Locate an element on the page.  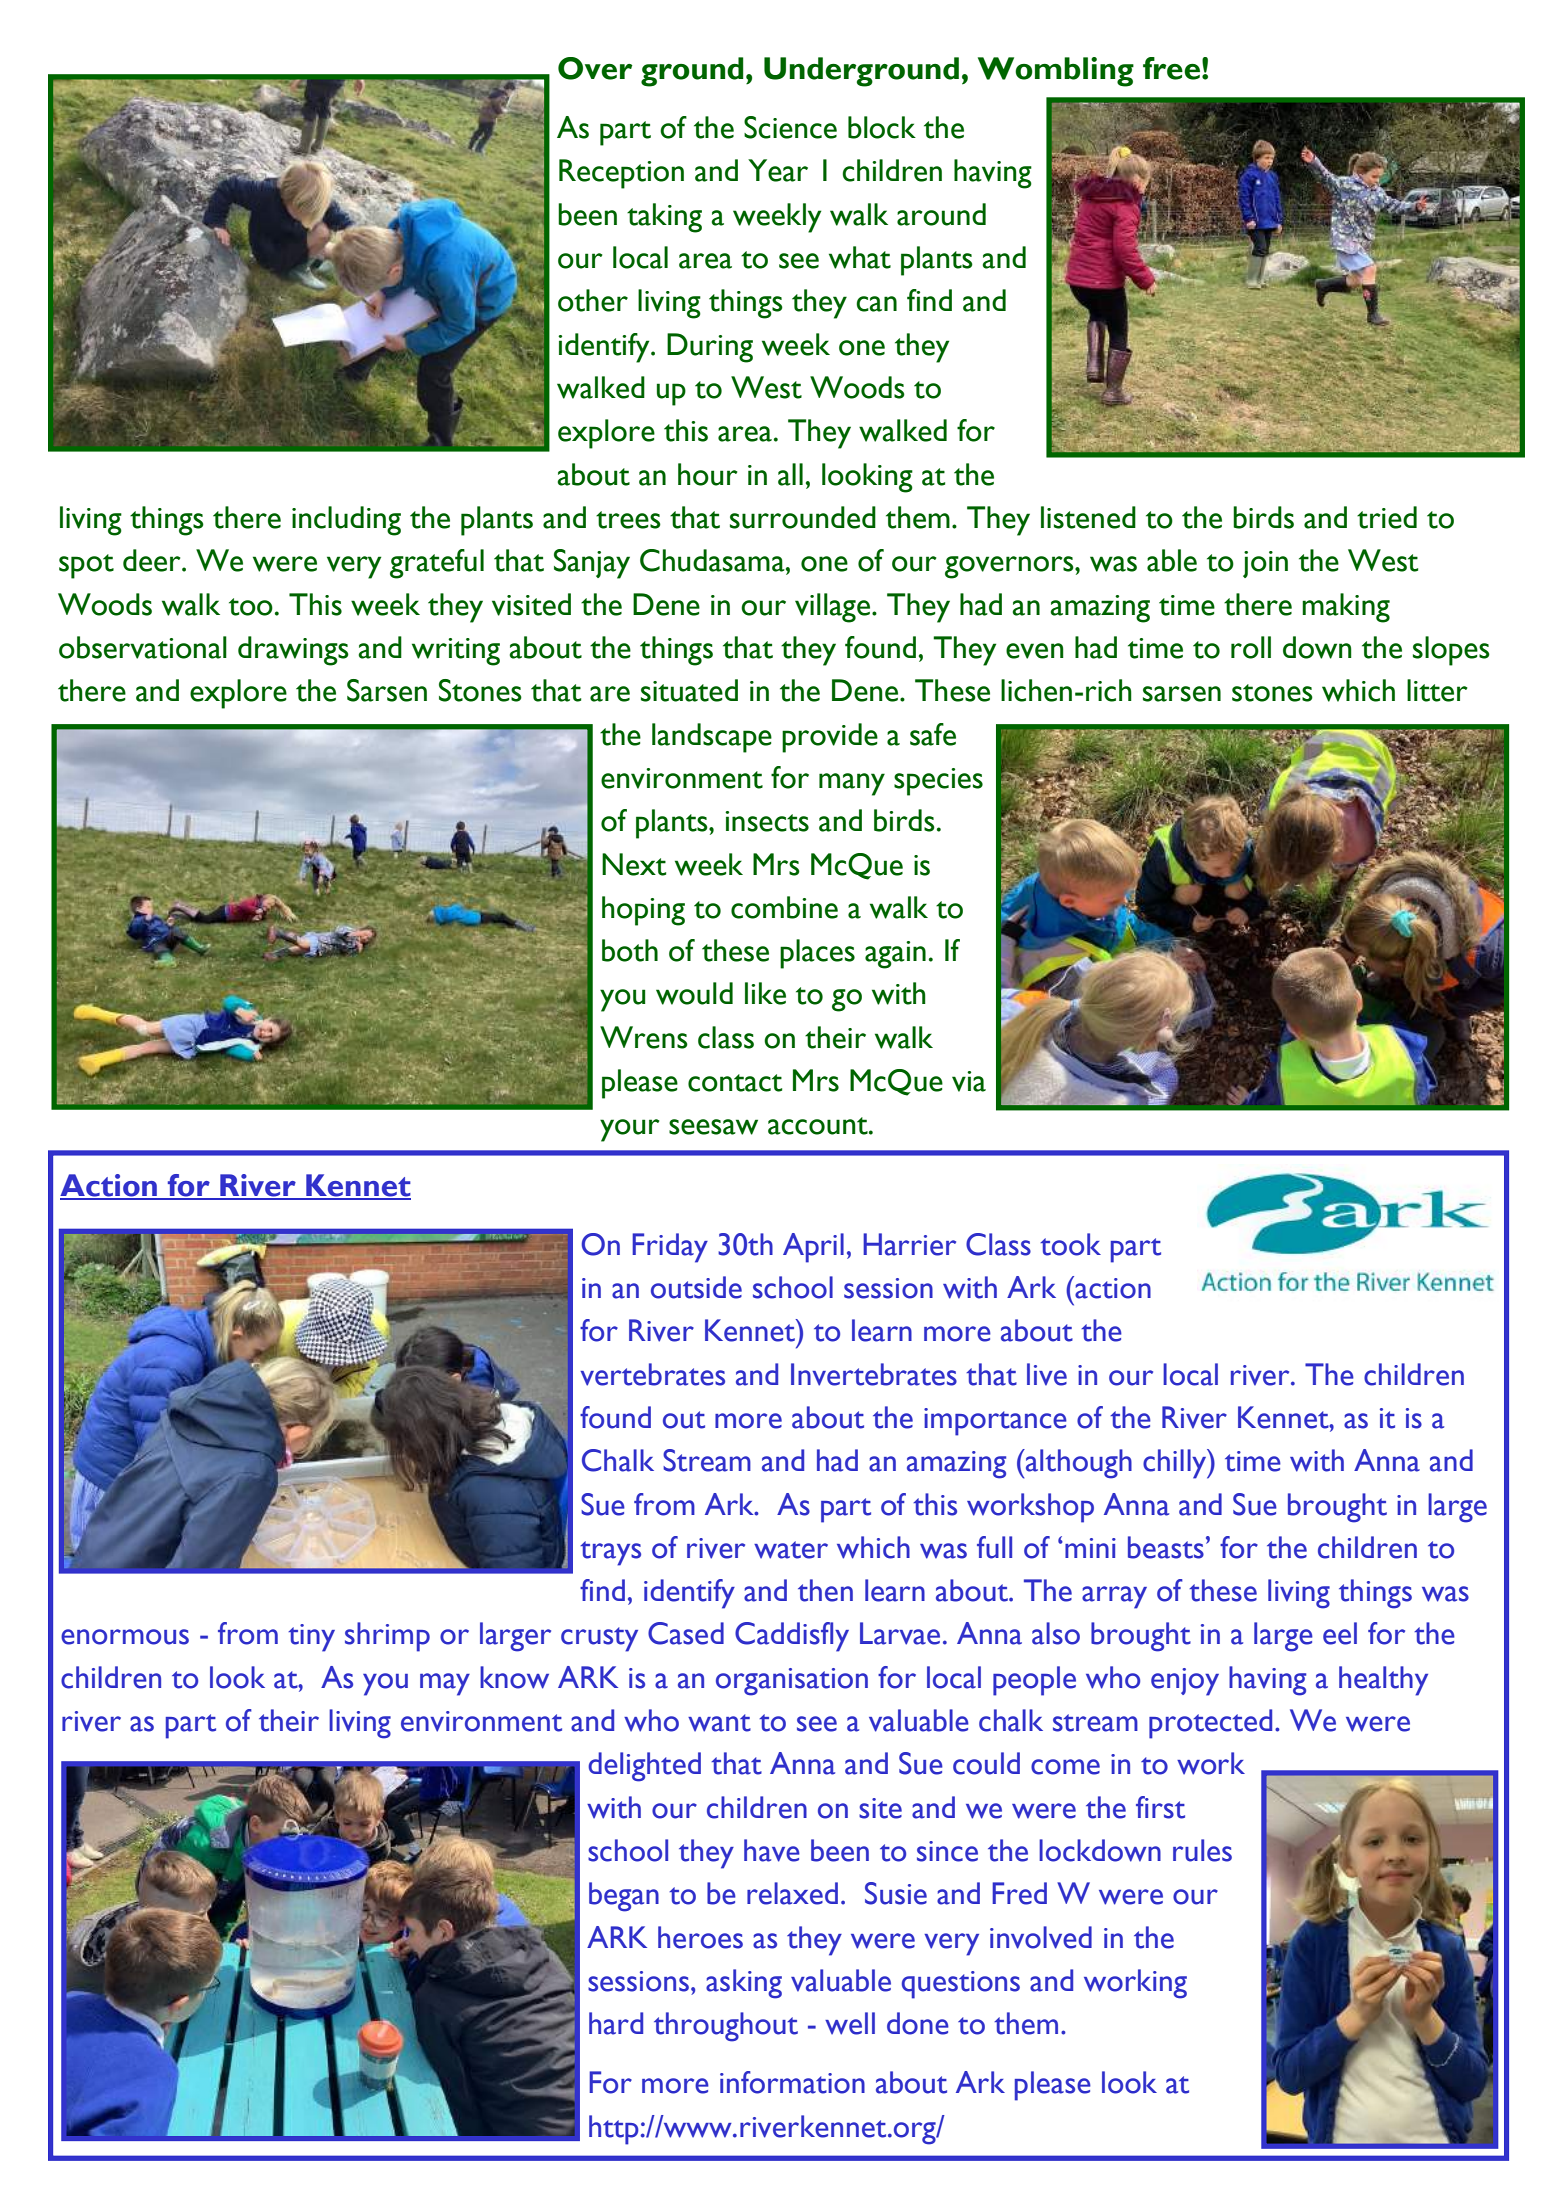
took is located at coordinates (1070, 1244).
